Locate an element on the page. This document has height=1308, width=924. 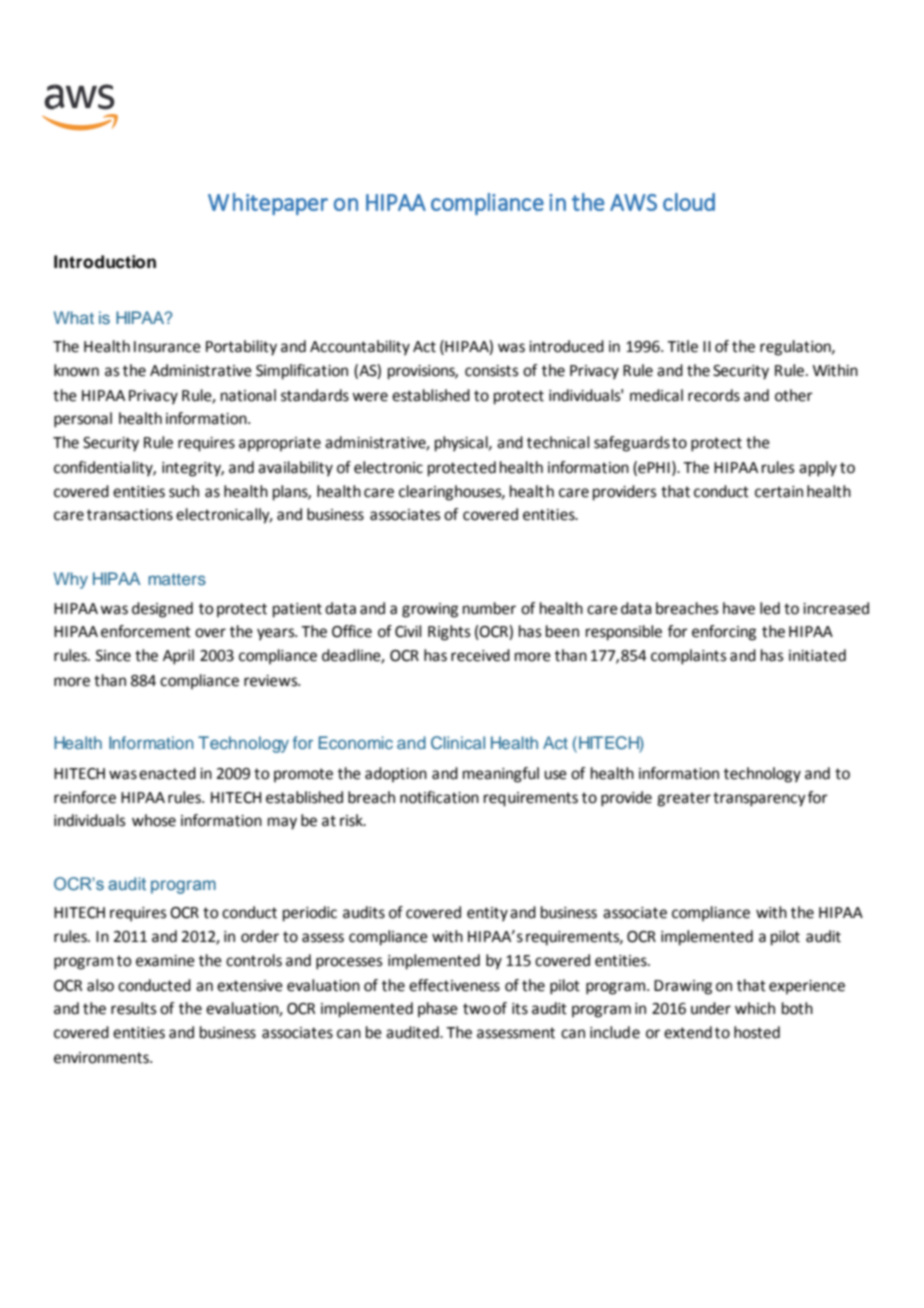
results is located at coordinates (133, 1008).
